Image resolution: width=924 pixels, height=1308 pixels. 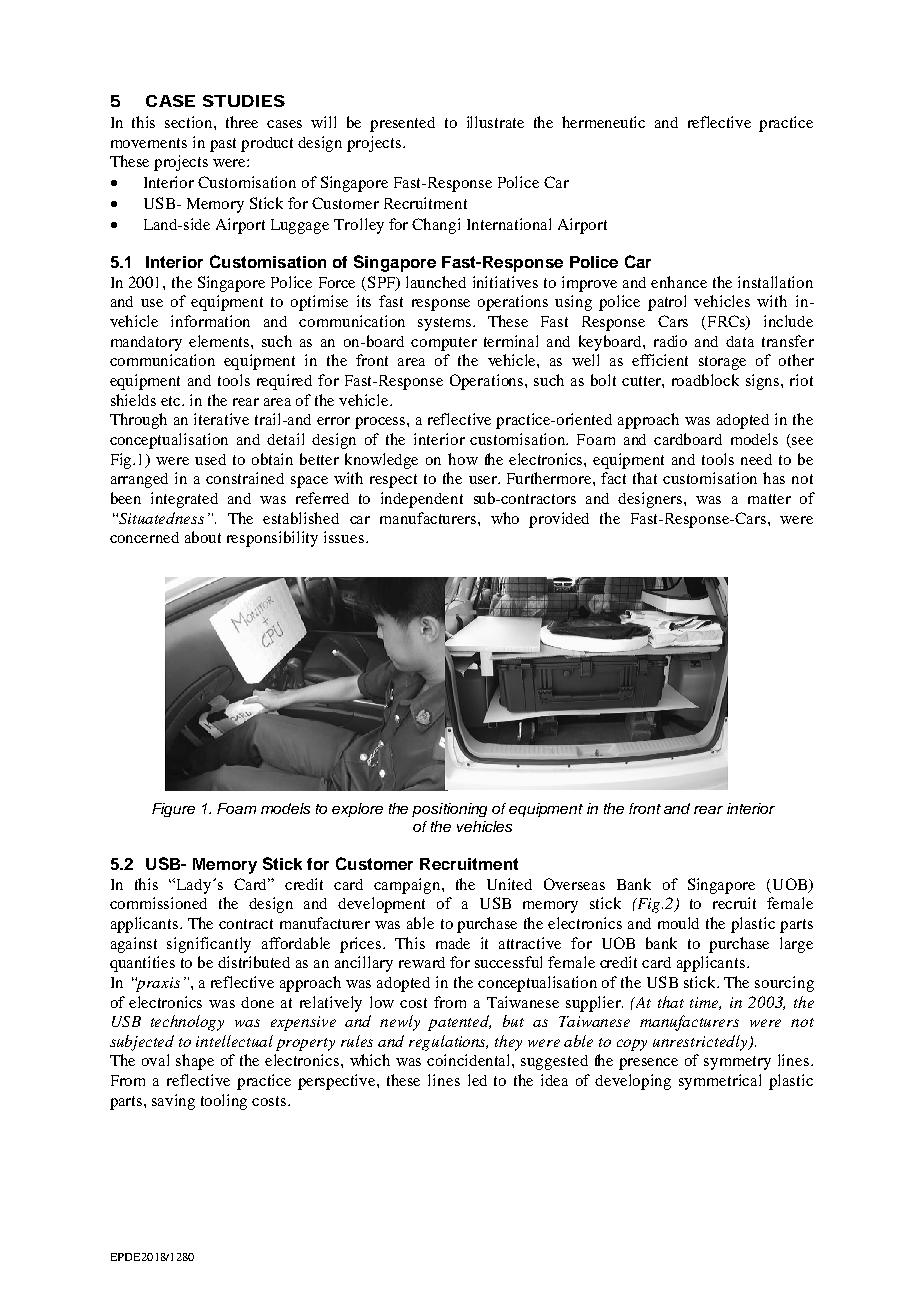 I want to click on illustrate, so click(x=495, y=122).
